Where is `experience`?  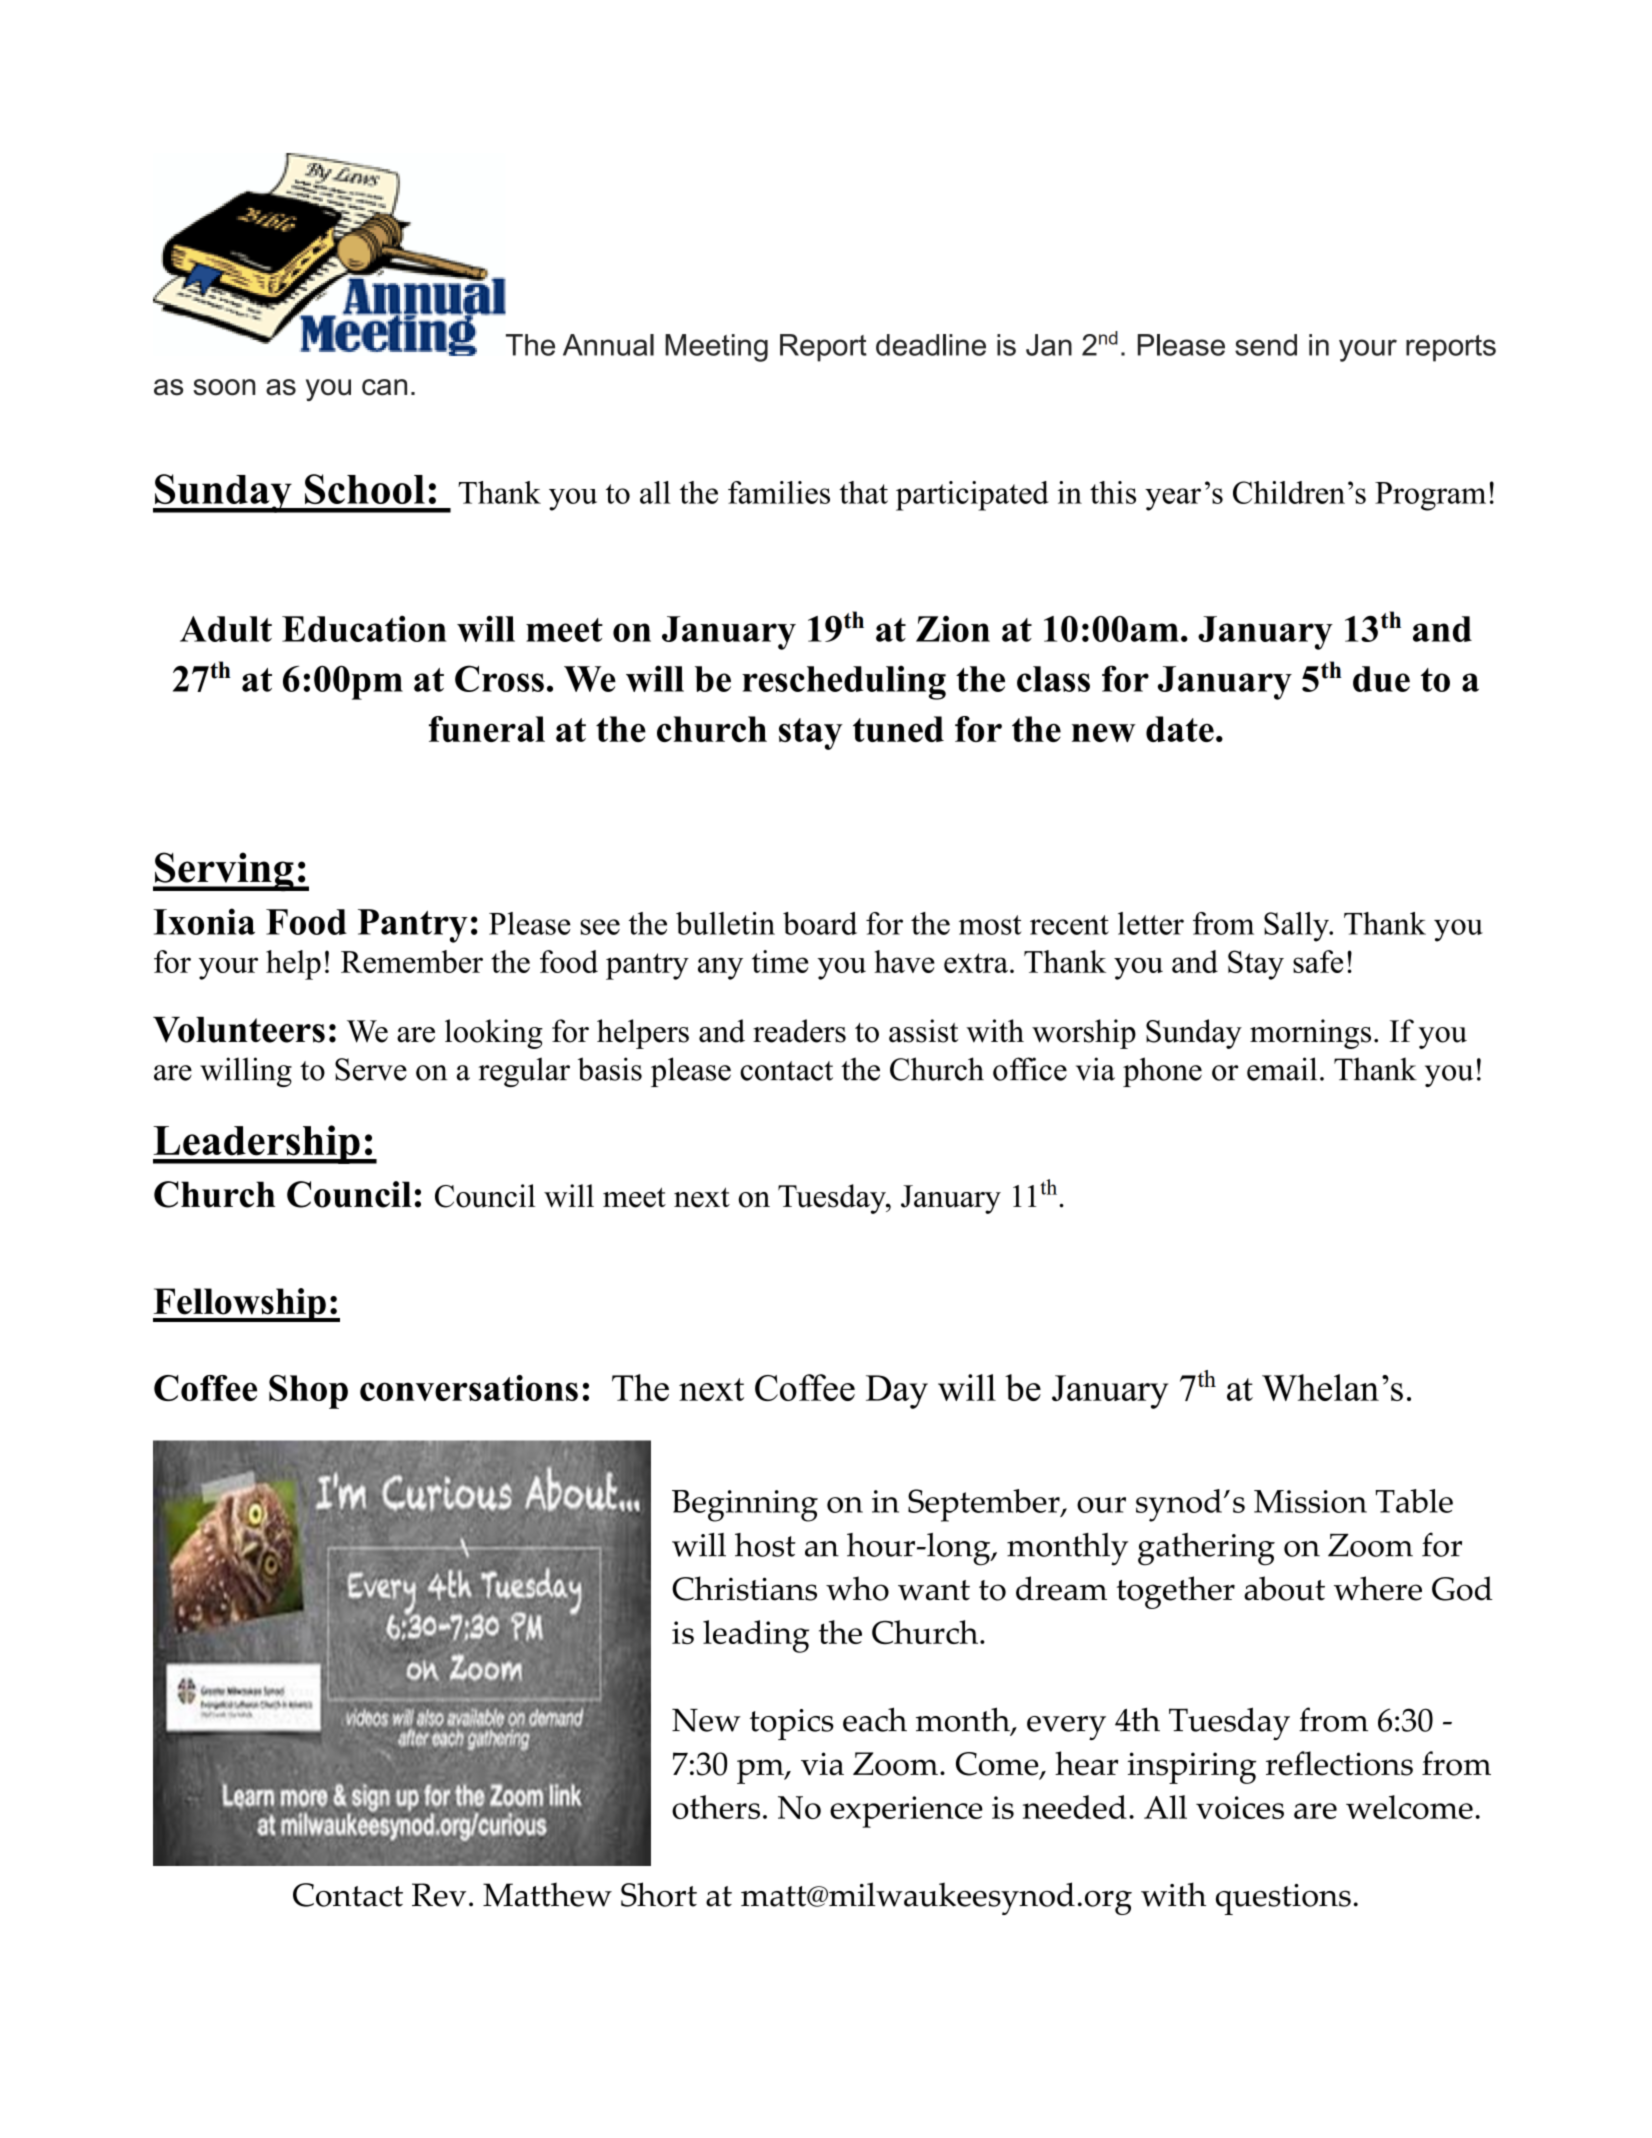 experience is located at coordinates (906, 1812).
